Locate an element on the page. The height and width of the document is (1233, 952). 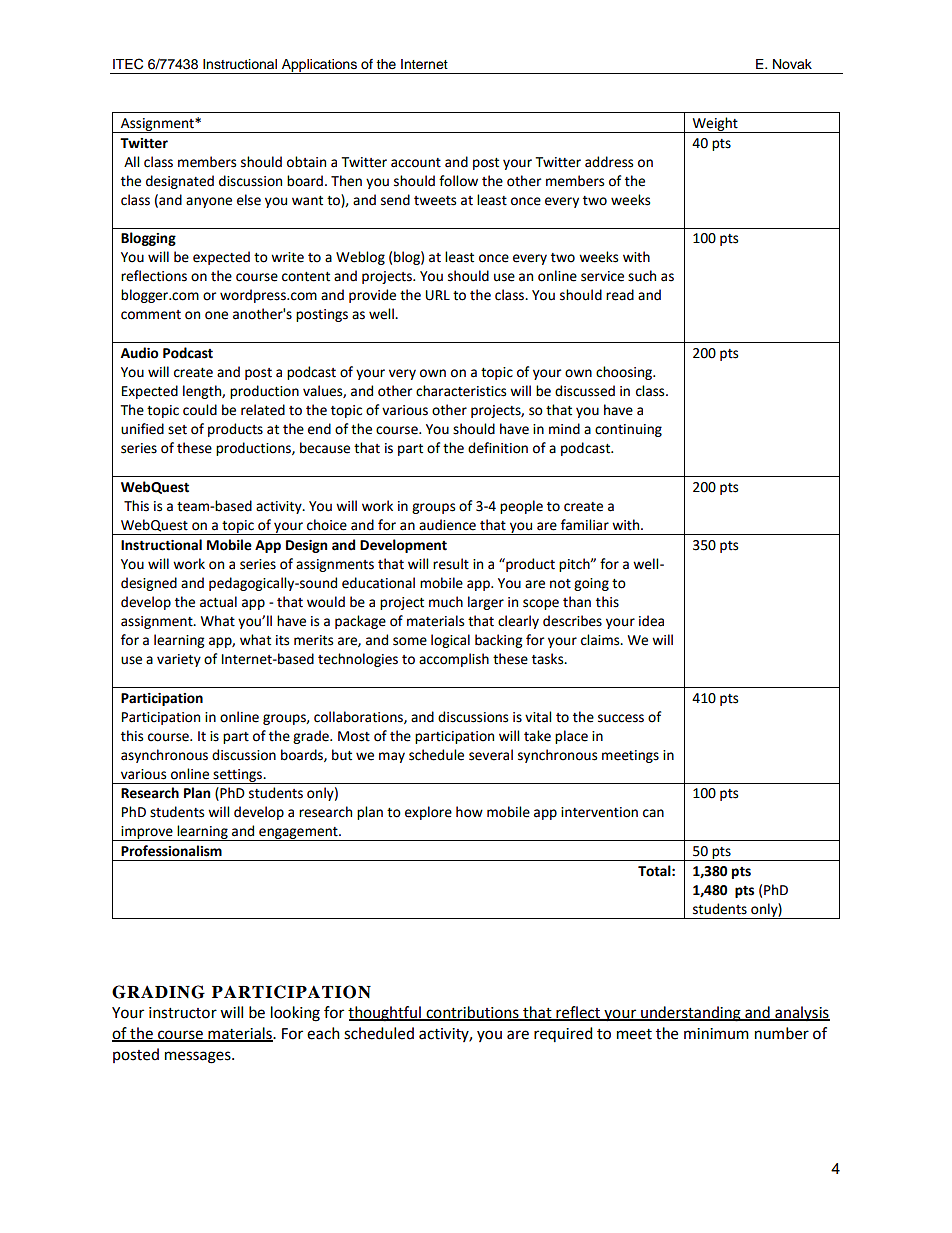
idea is located at coordinates (651, 621).
